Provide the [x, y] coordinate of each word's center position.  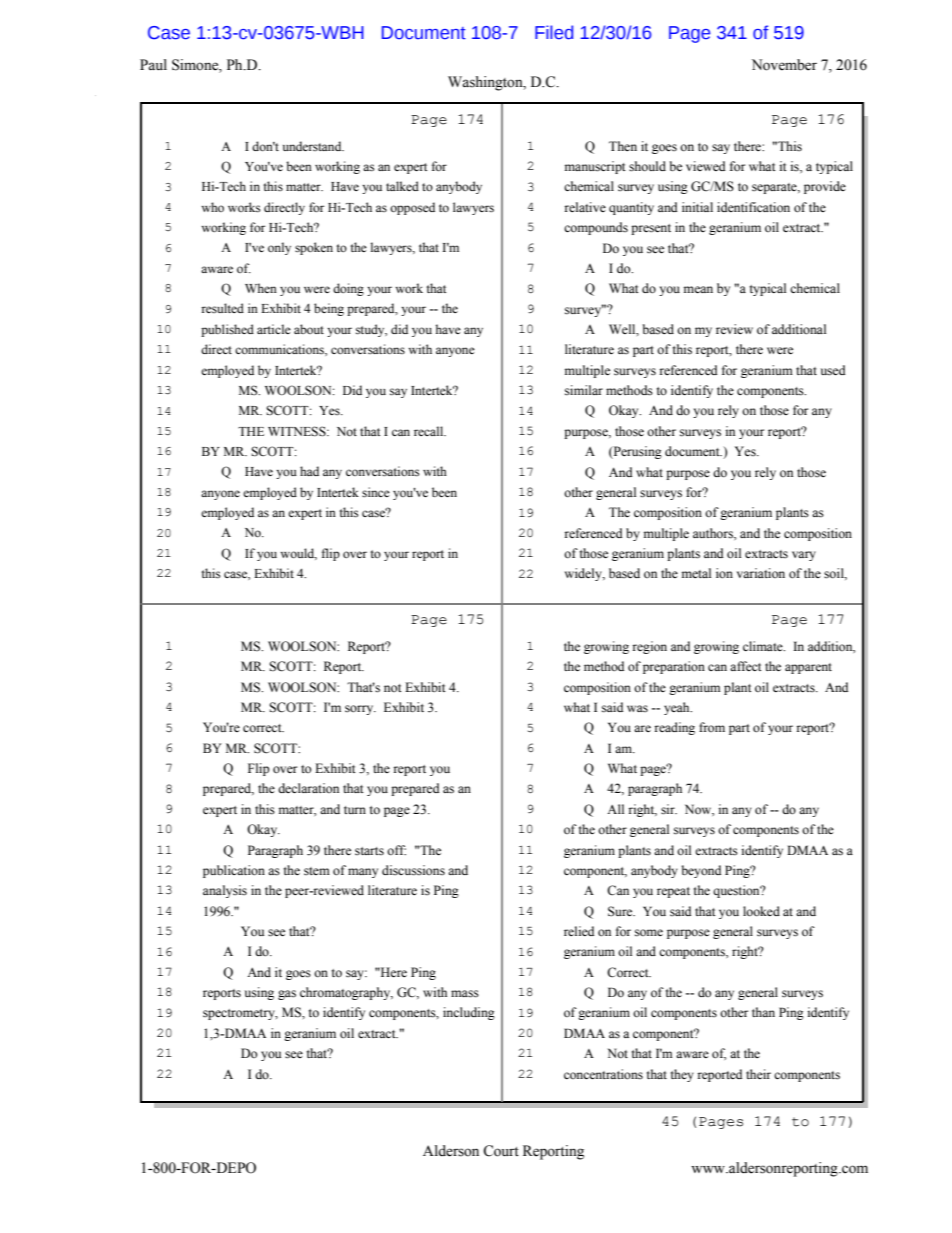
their [758, 1074]
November [784, 65]
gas [287, 995]
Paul [153, 65]
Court [501, 1151]
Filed [554, 32]
